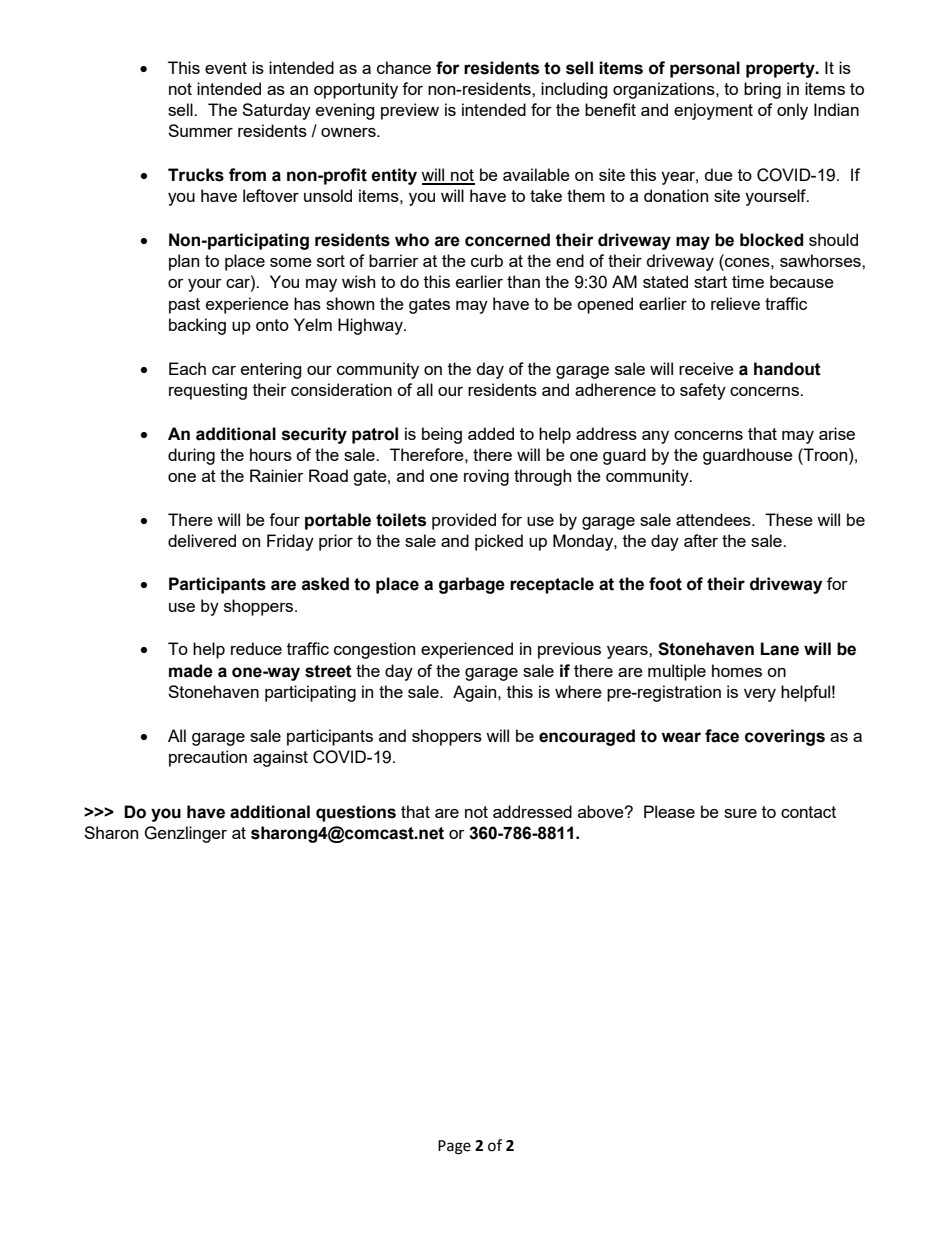 The width and height of the screenshot is (952, 1233). What do you see at coordinates (740, 813) in the screenshot?
I see `sure` at bounding box center [740, 813].
